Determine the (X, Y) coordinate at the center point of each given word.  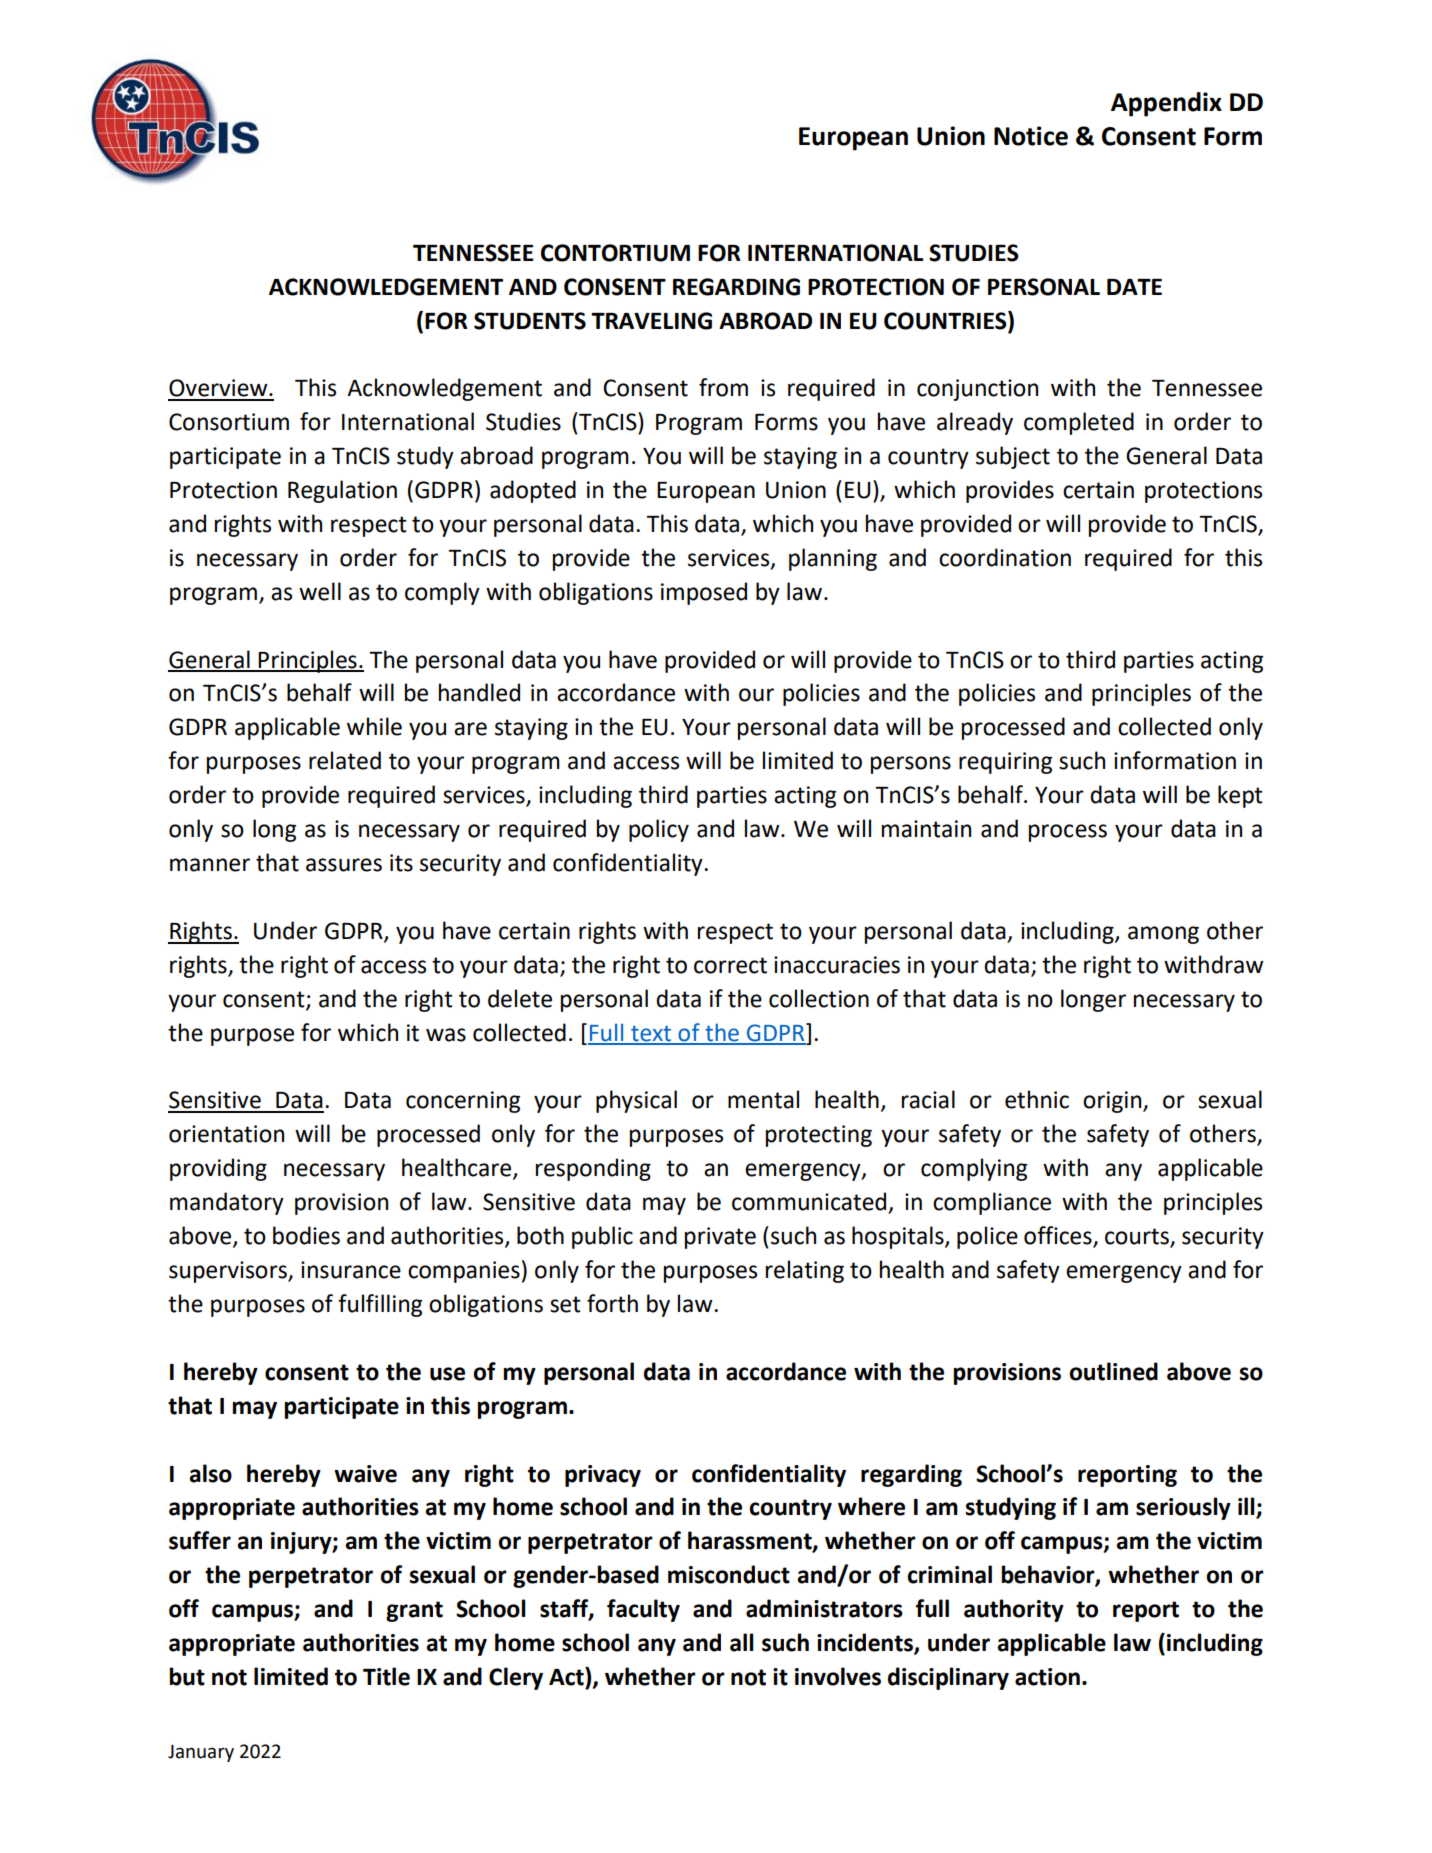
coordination (1005, 557)
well (320, 591)
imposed (704, 593)
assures (344, 865)
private (720, 1238)
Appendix (1166, 104)
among (1163, 935)
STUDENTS (530, 321)
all (742, 1642)
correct (730, 965)
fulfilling (380, 1305)
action (1047, 1677)
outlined (1113, 1371)
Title (386, 1676)
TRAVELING (651, 321)
